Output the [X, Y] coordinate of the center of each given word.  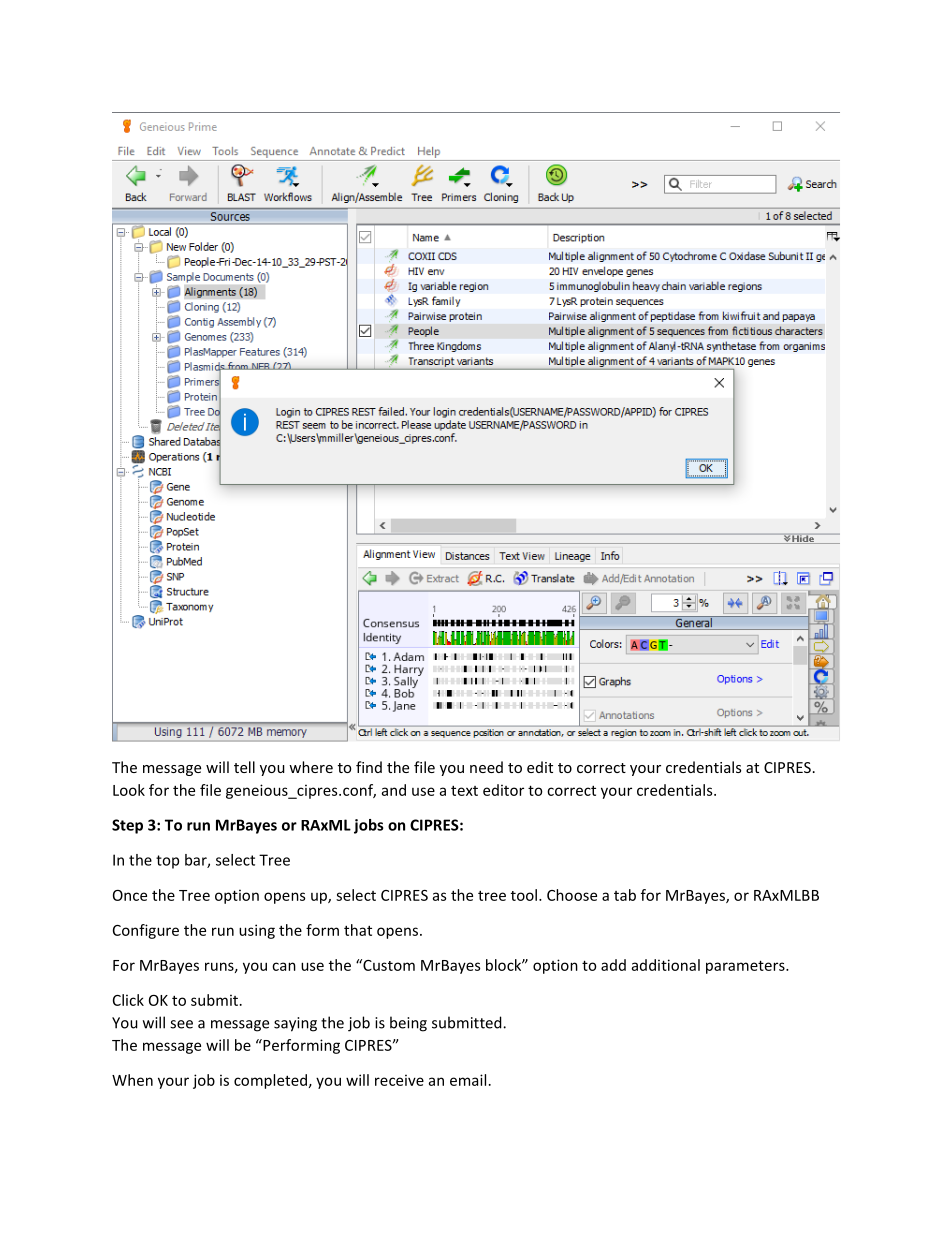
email [468, 1080]
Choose [572, 895]
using [257, 931]
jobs [369, 826]
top [167, 862]
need [486, 767]
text [464, 790]
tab [625, 895]
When [132, 1080]
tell [244, 767]
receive [399, 1080]
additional [666, 965]
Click [128, 1000]
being [408, 1024]
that [358, 930]
